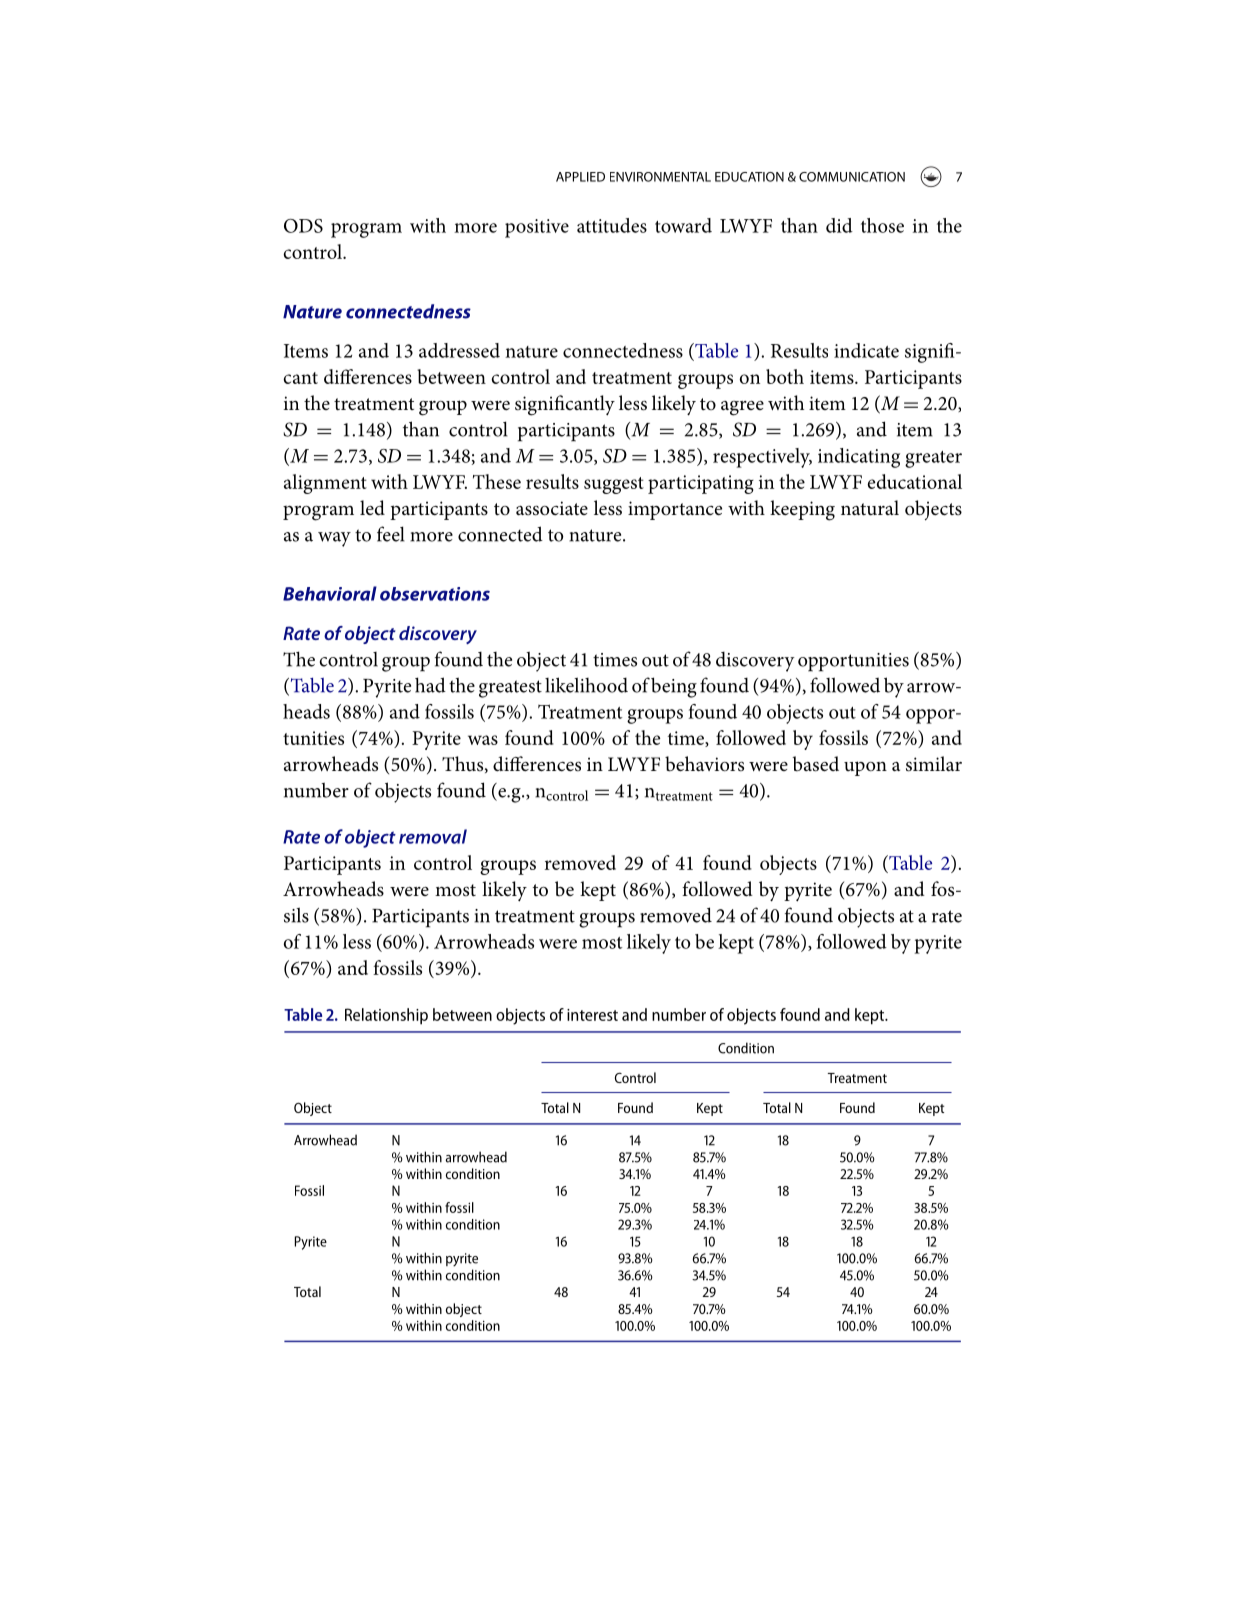  Describe the element at coordinates (704, 764) in the screenshot. I see `behaviors` at that location.
